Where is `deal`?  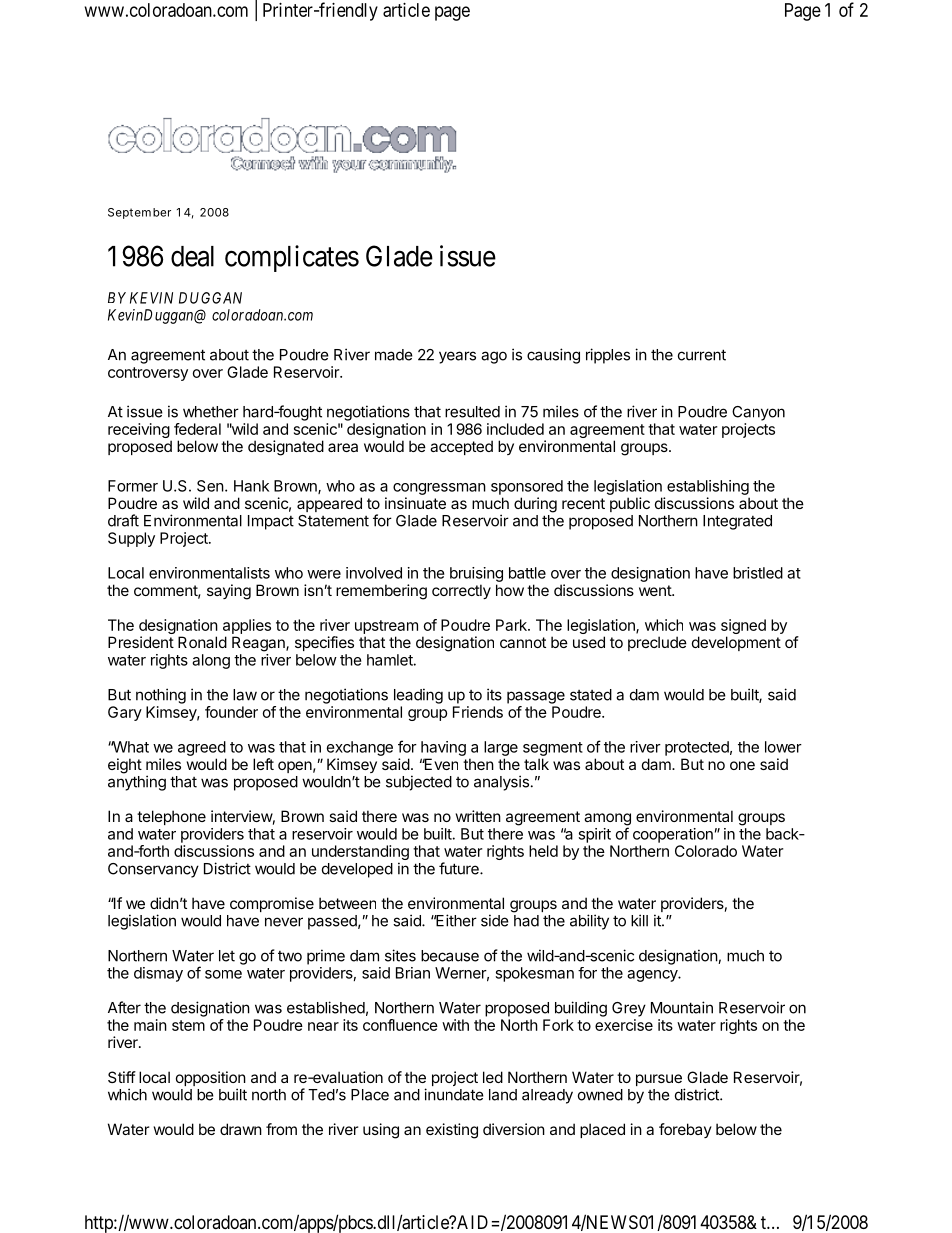 deal is located at coordinates (192, 256).
